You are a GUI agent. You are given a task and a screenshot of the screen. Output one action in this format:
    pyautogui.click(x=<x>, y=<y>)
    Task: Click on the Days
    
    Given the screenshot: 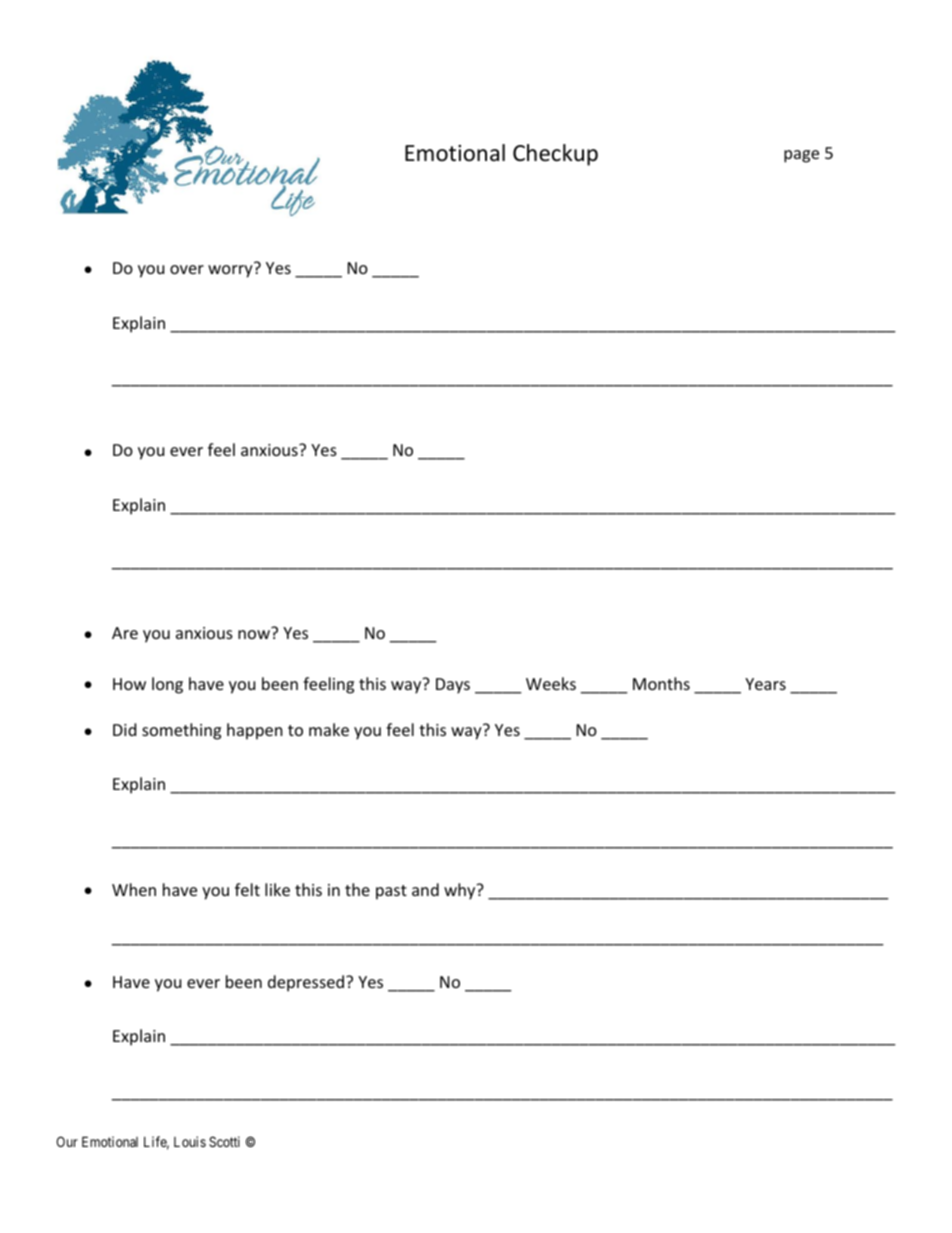 What is the action you would take?
    pyautogui.click(x=453, y=686)
